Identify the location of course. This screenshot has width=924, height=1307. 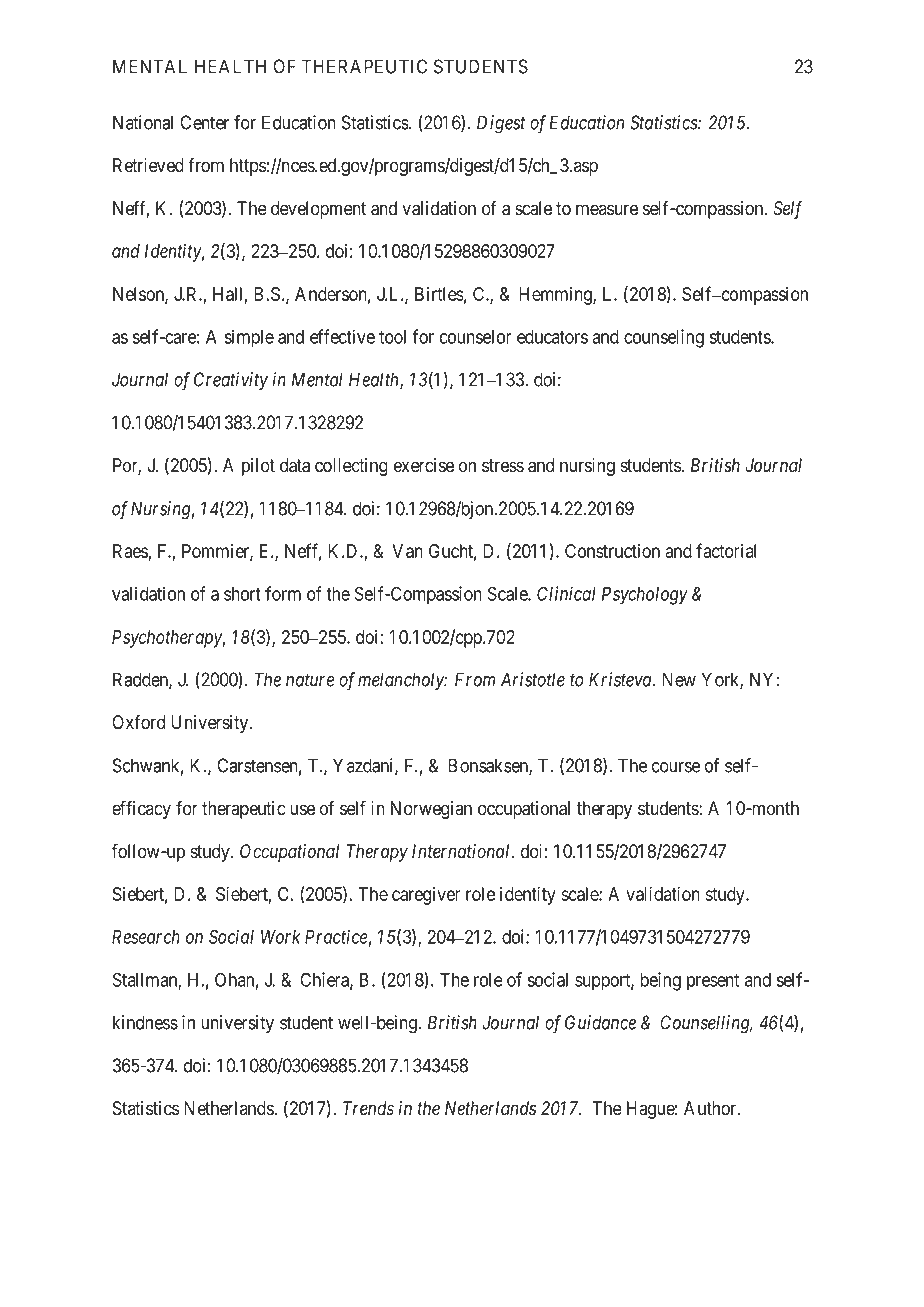
(676, 767).
